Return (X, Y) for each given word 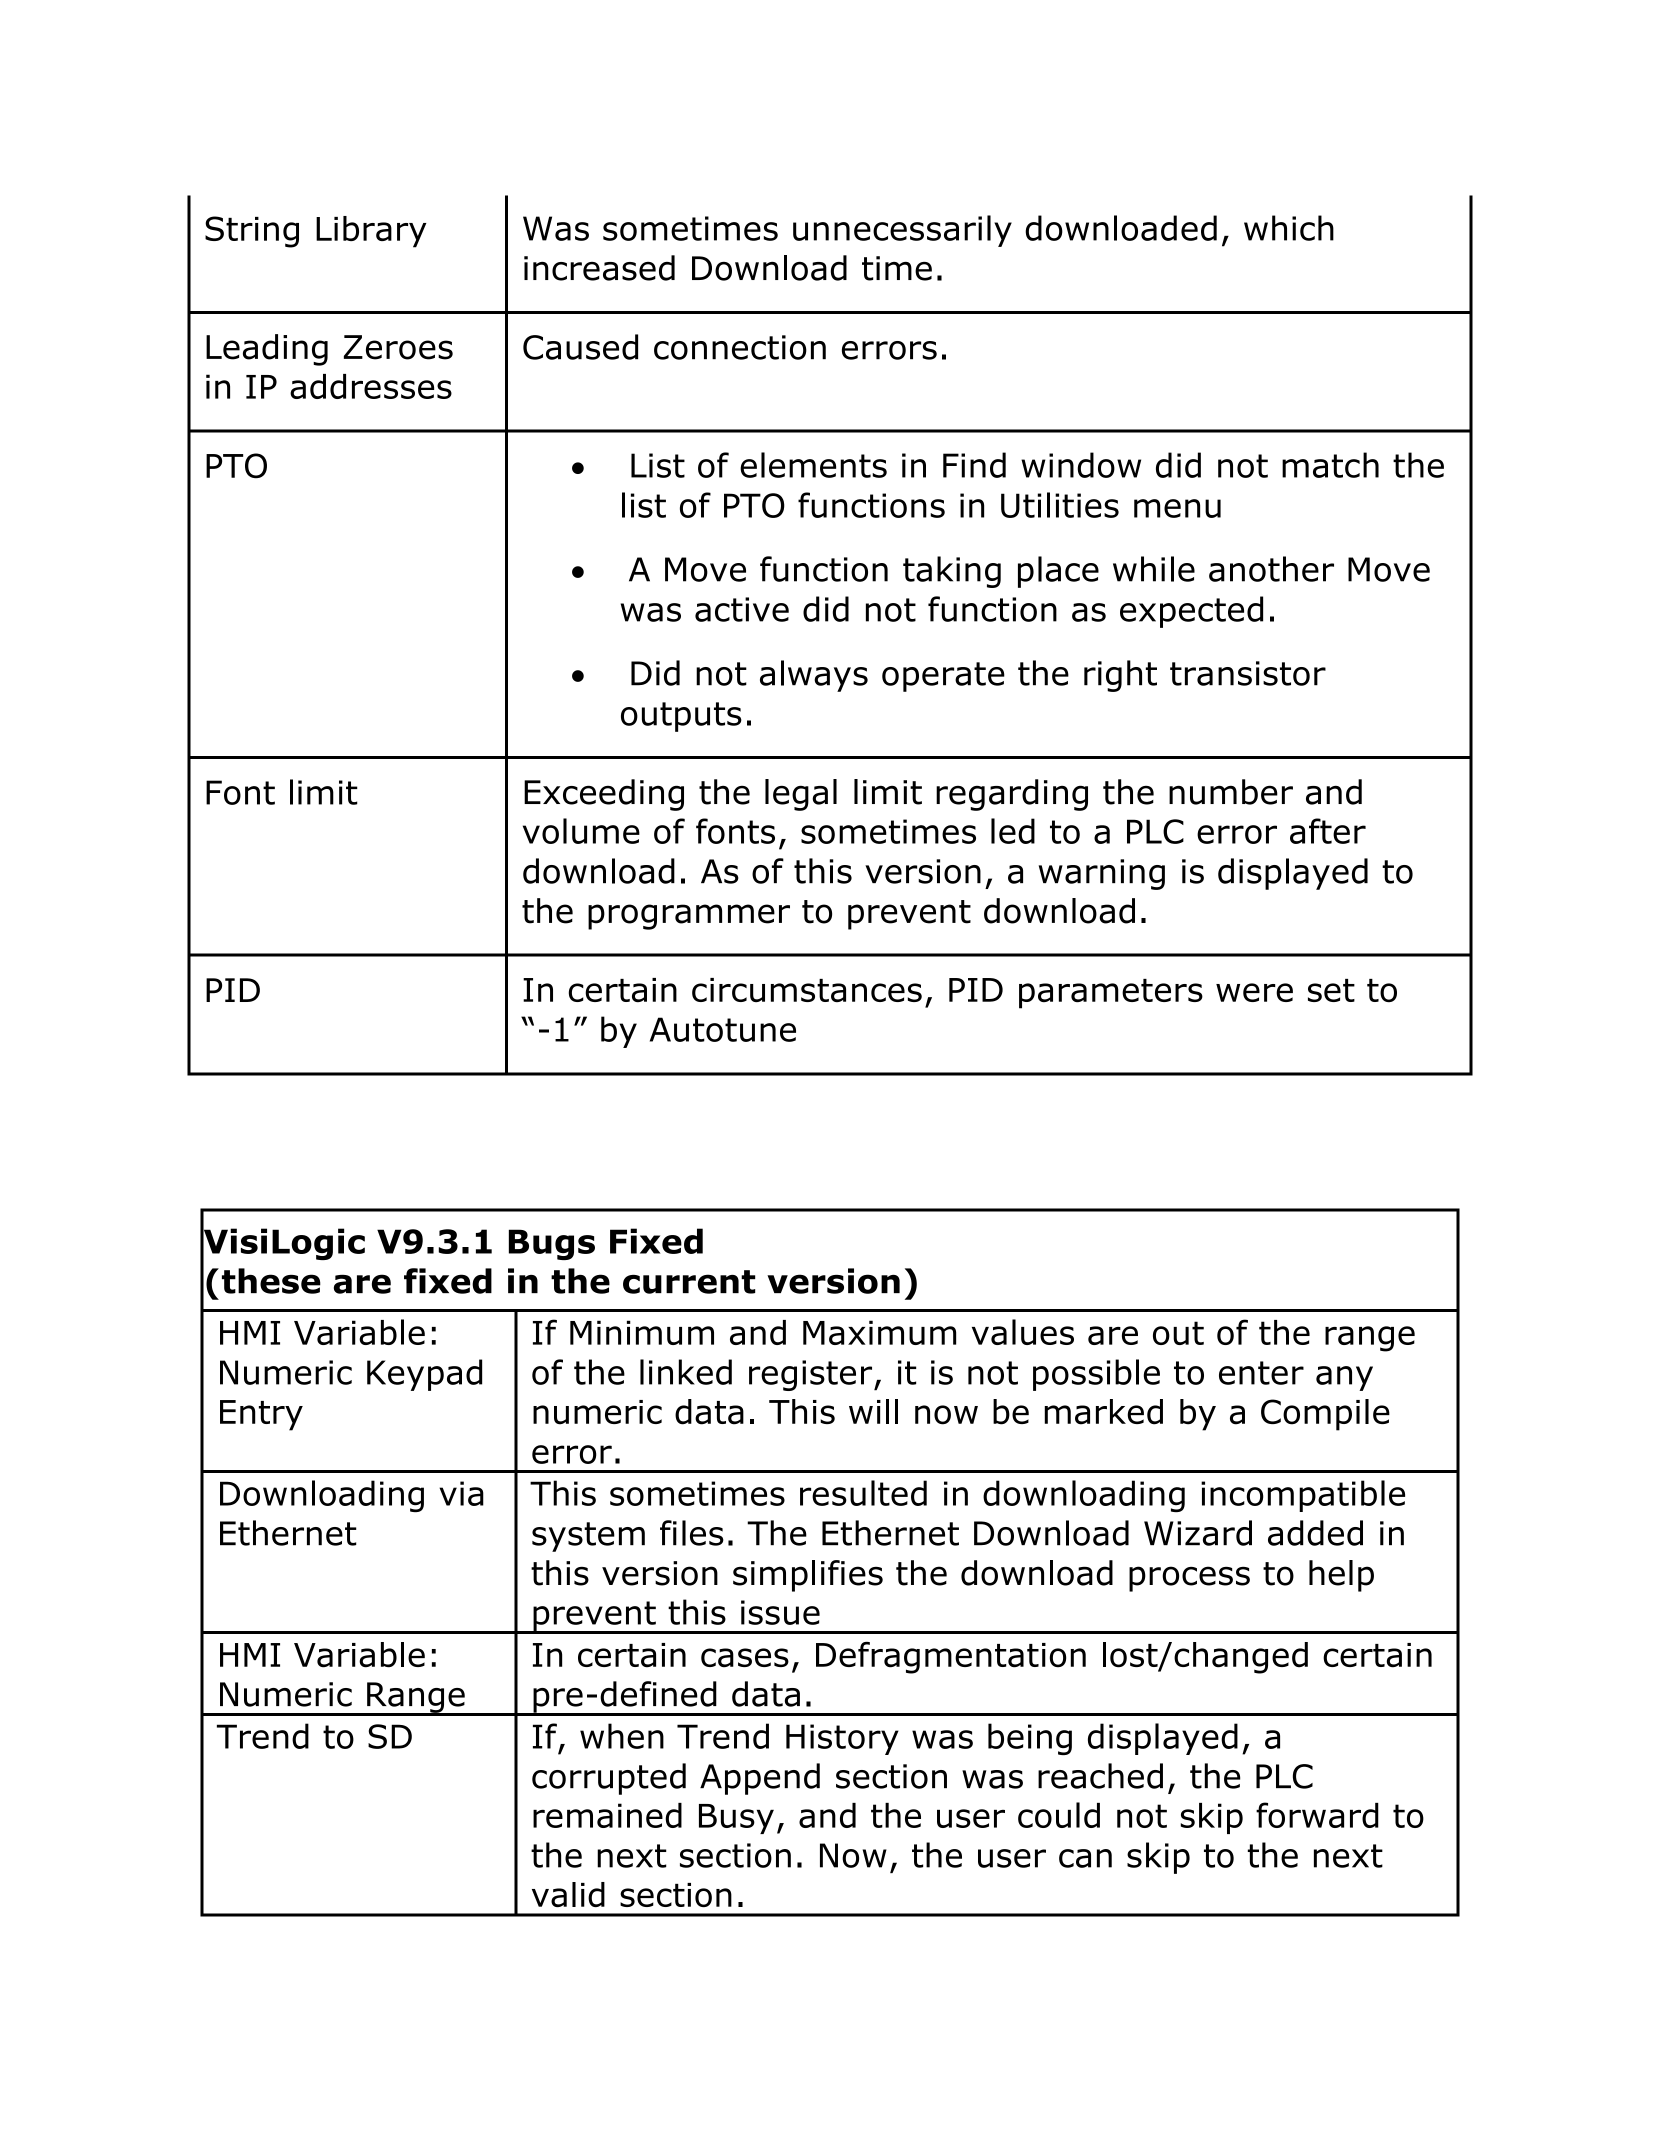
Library (371, 232)
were (1254, 992)
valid (568, 1894)
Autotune (723, 1029)
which (1289, 228)
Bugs (552, 1244)
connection (740, 347)
